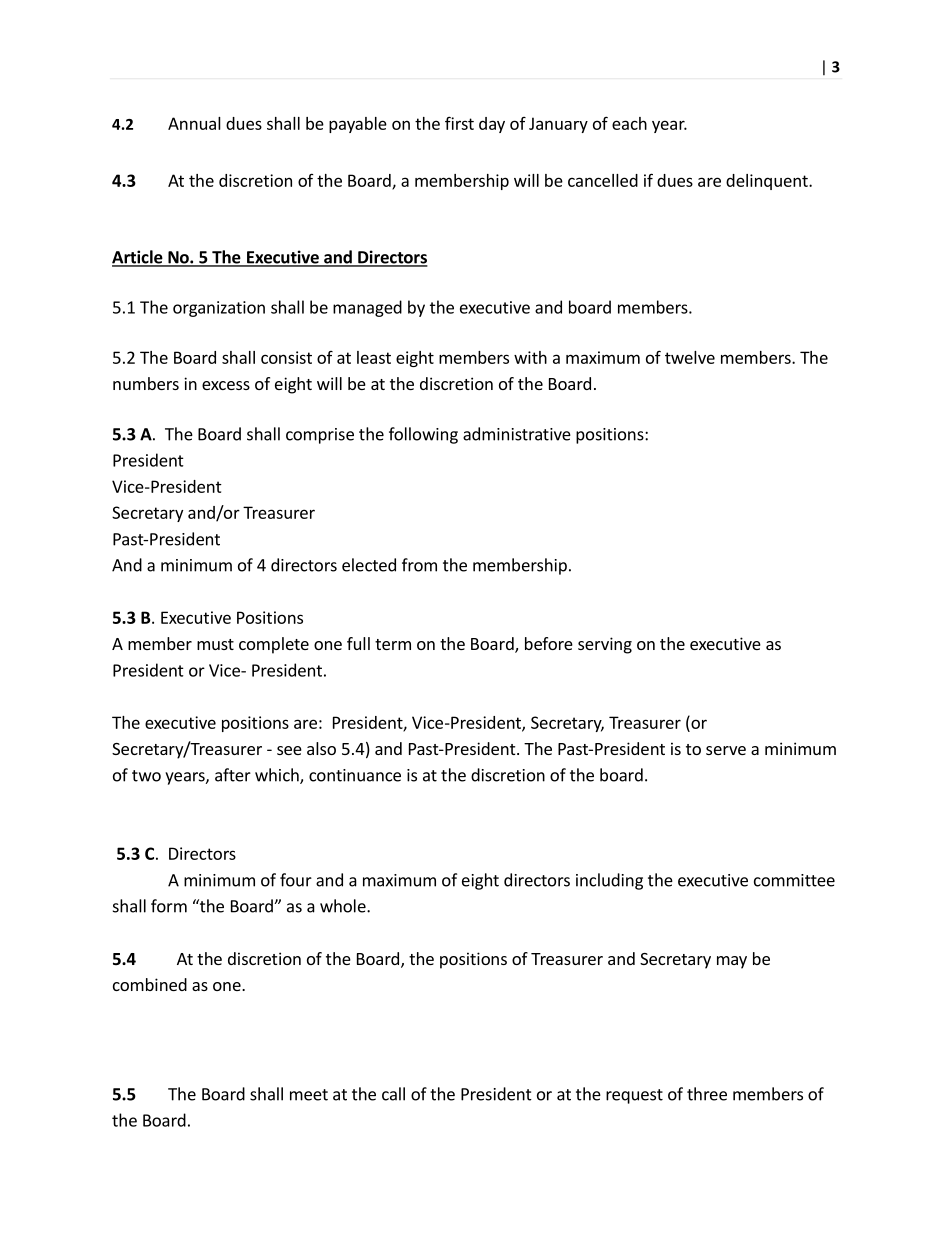 This image has width=952, height=1233. What do you see at coordinates (794, 880) in the image?
I see `committee` at bounding box center [794, 880].
